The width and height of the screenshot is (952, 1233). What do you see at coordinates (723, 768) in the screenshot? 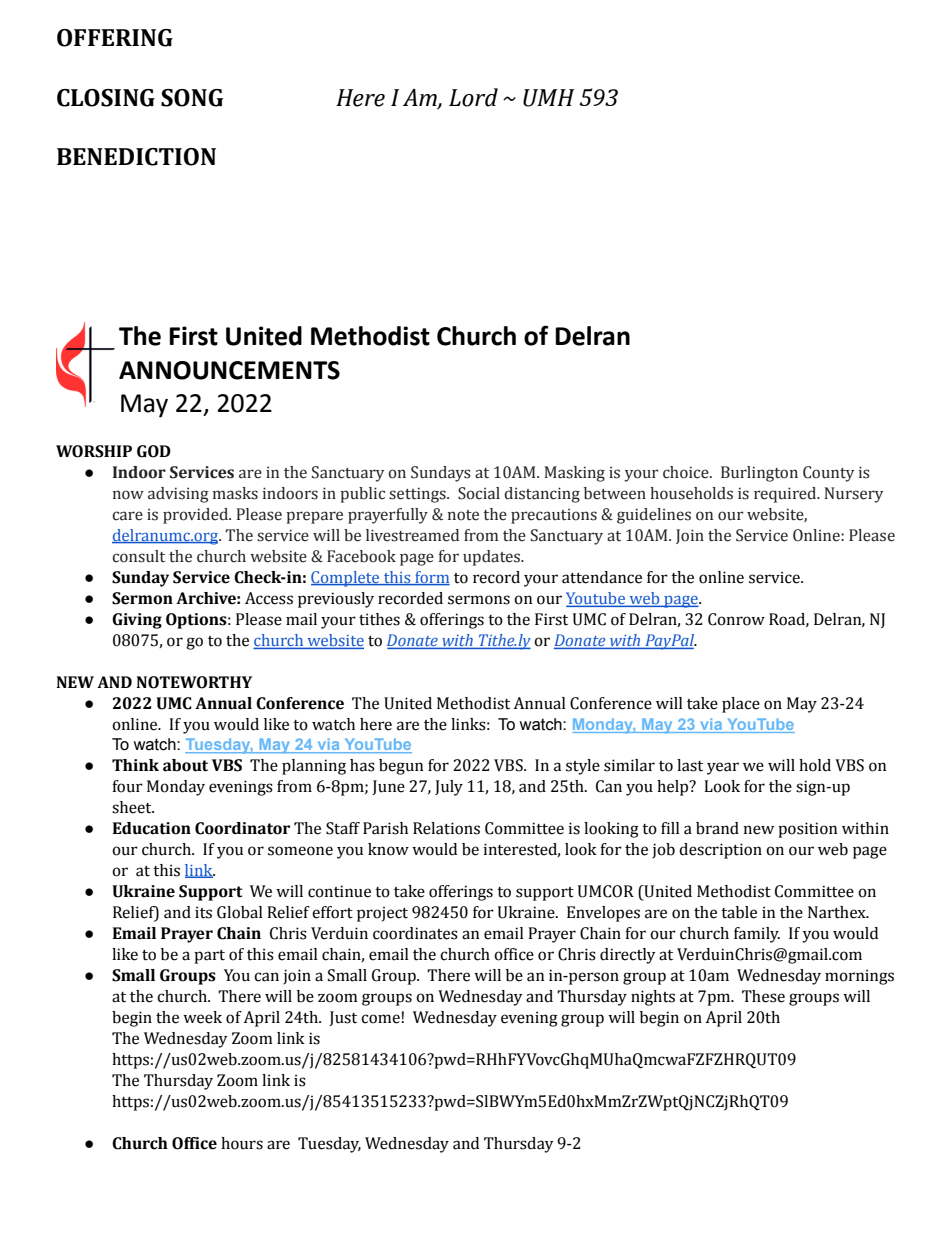
I see `year` at bounding box center [723, 768].
